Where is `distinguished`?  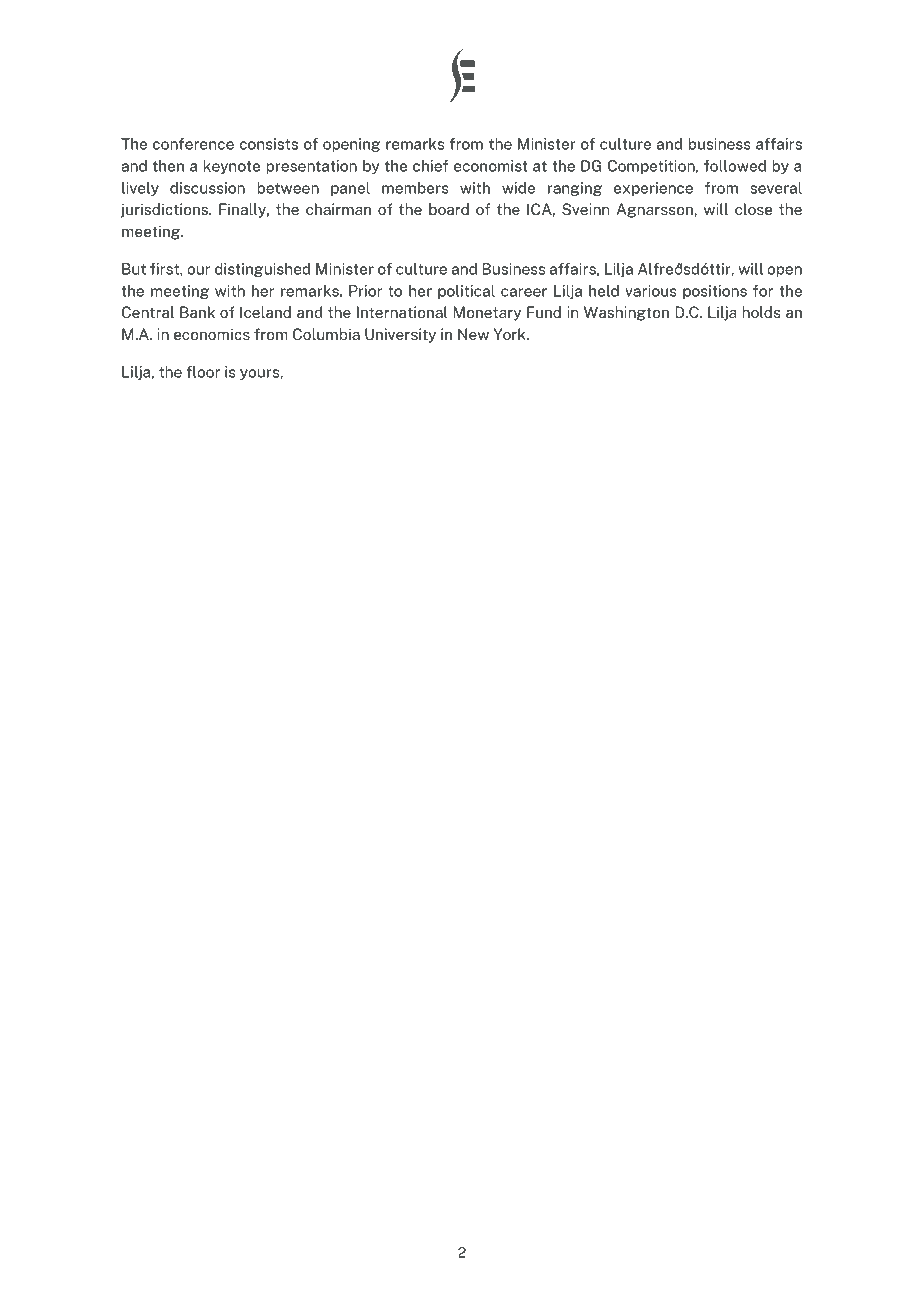
distinguished is located at coordinates (262, 270).
